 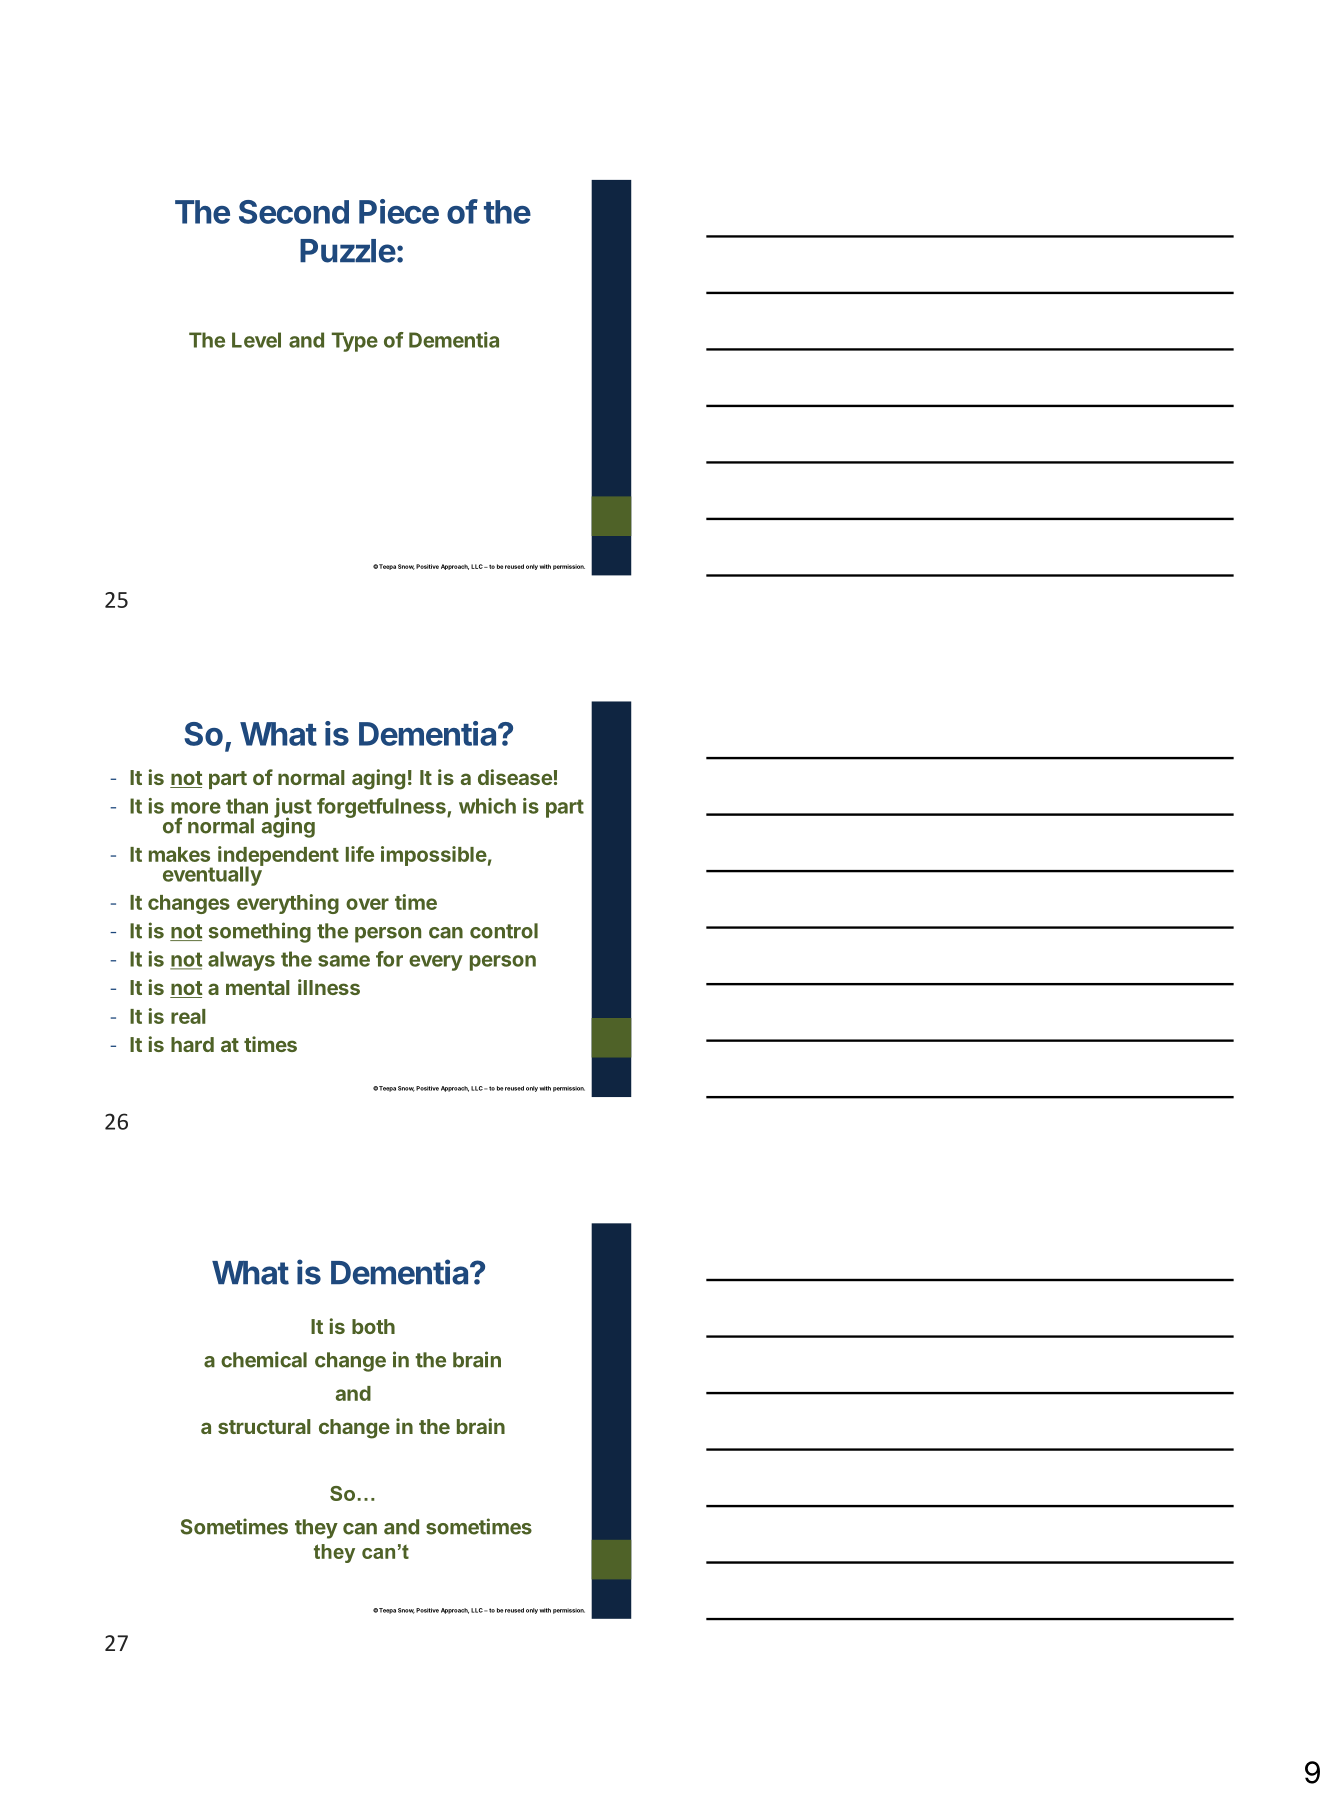 What do you see at coordinates (264, 1359) in the image?
I see `chemical` at bounding box center [264, 1359].
